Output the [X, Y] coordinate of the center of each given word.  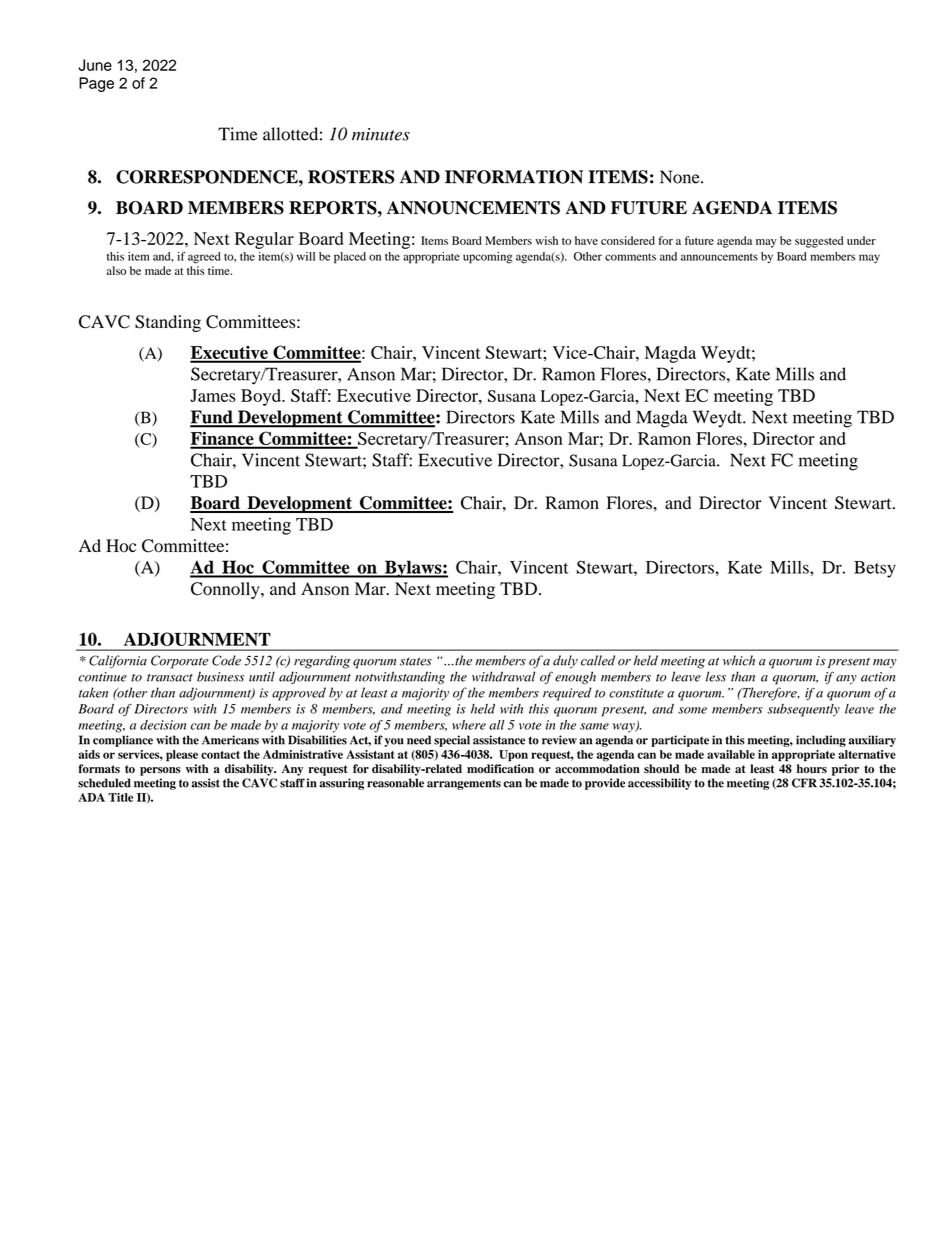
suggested [819, 242]
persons [160, 771]
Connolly [226, 590]
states [416, 661]
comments [630, 257]
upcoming [487, 258]
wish [546, 240]
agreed [204, 258]
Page [96, 84]
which [739, 660]
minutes [381, 134]
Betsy [875, 569]
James [213, 395]
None [681, 177]
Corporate [180, 662]
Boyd [262, 397]
